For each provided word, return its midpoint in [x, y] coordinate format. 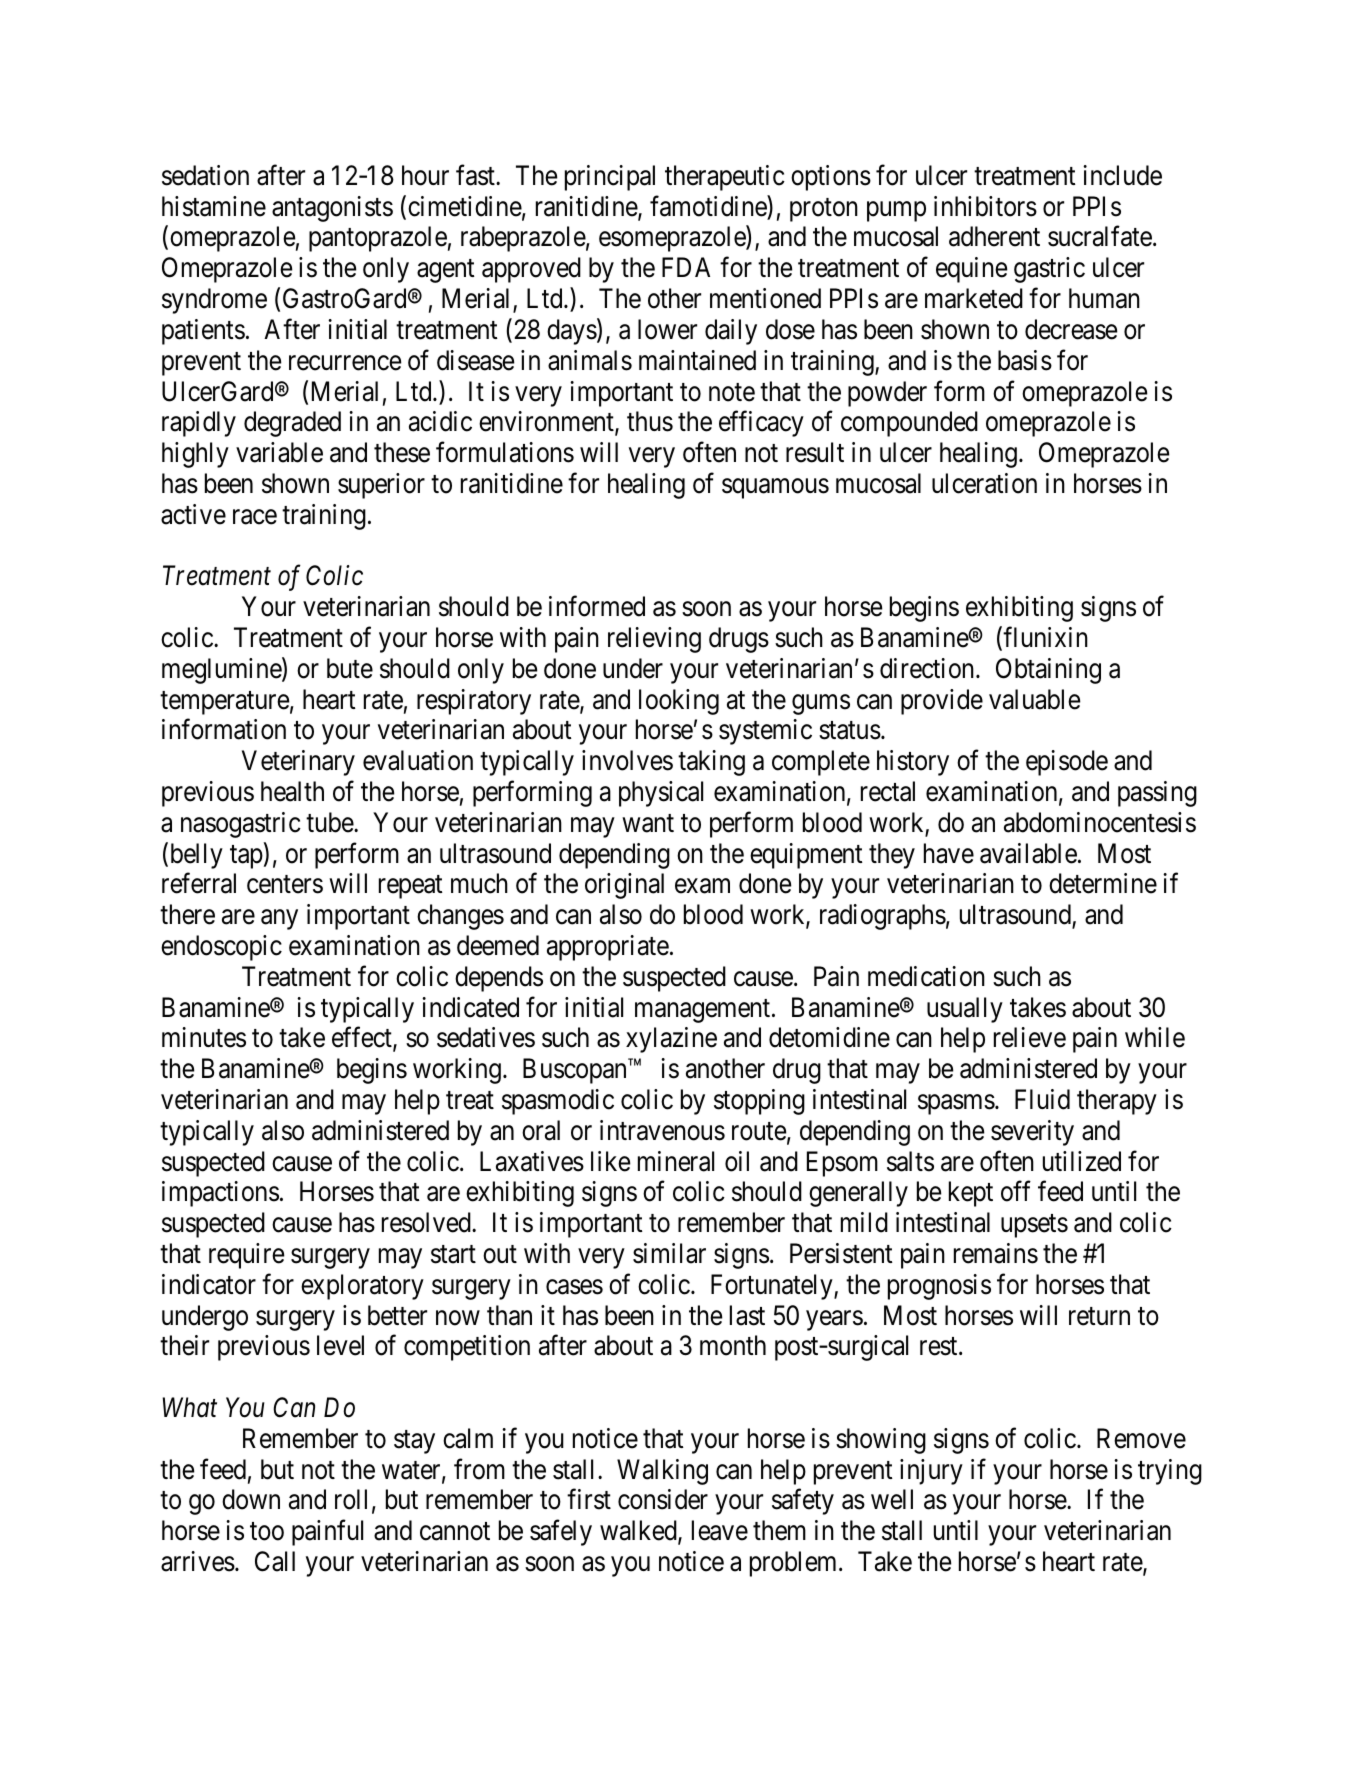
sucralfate [1100, 236]
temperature [225, 703]
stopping [759, 1102]
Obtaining [1048, 671]
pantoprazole [378, 239]
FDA [686, 267]
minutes [204, 1037]
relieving [654, 640]
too [267, 1532]
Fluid [1042, 1099]
